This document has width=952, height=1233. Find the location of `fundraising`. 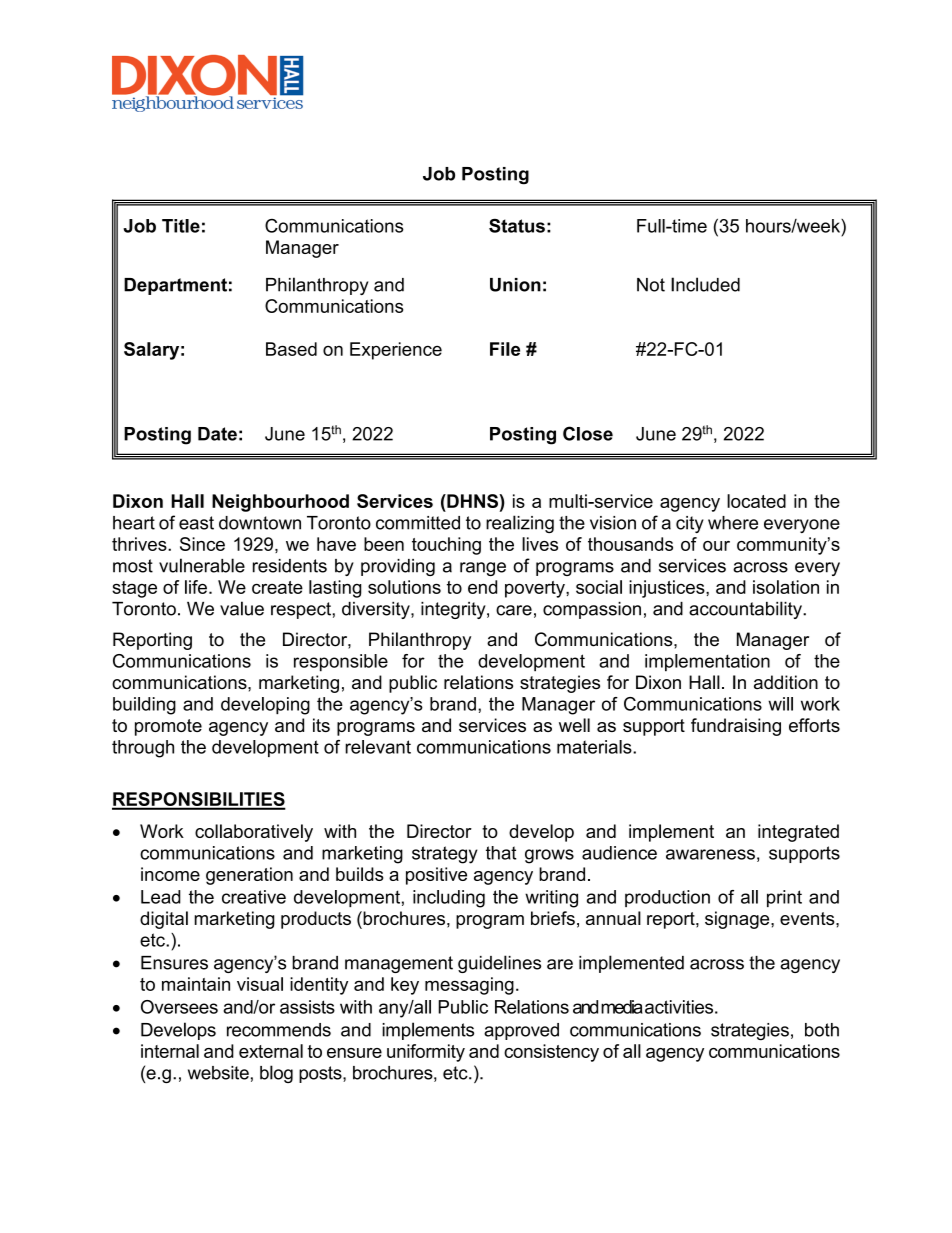

fundraising is located at coordinates (736, 727).
